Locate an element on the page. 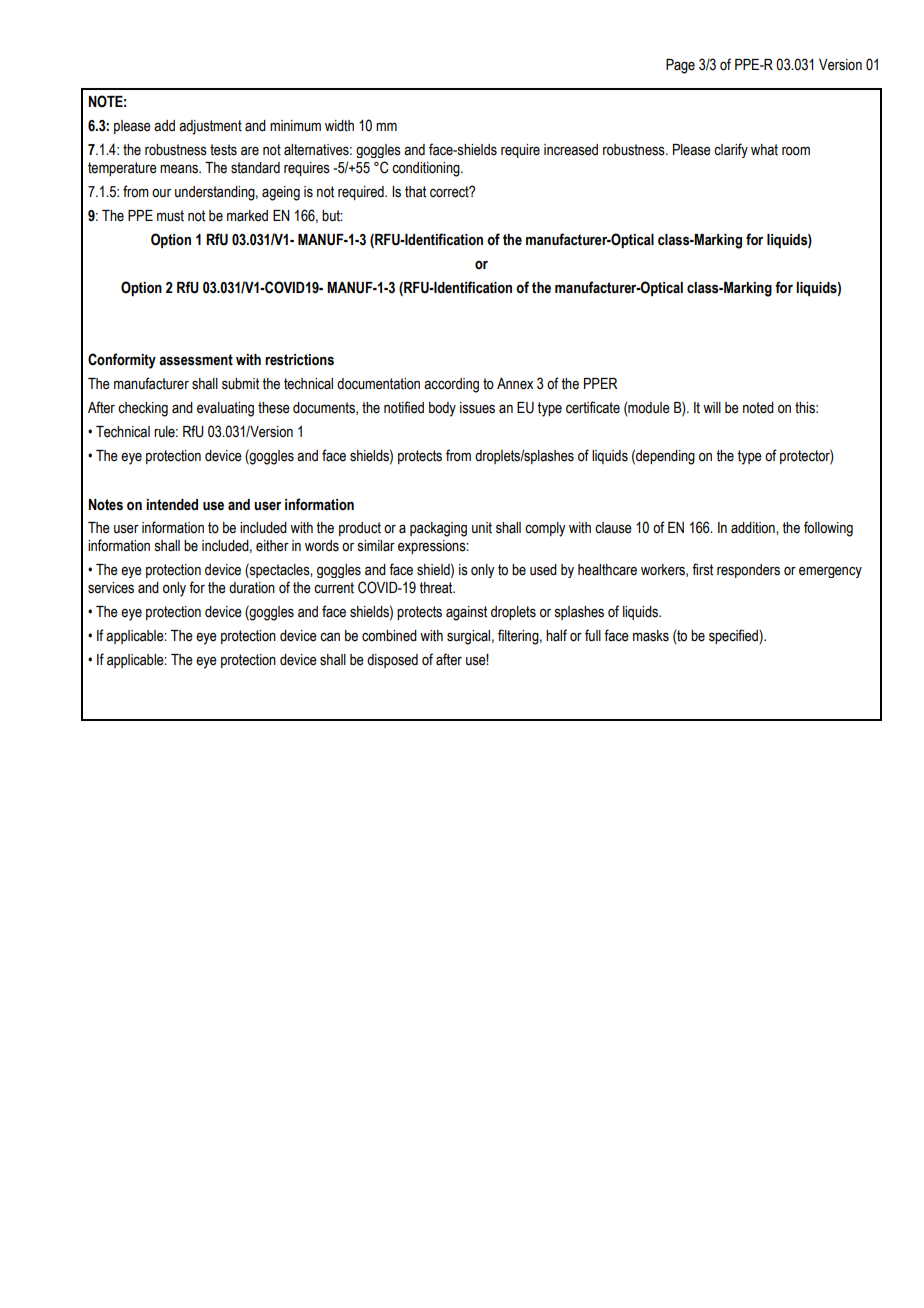 This document has height=1308, width=924. Page is located at coordinates (680, 66).
